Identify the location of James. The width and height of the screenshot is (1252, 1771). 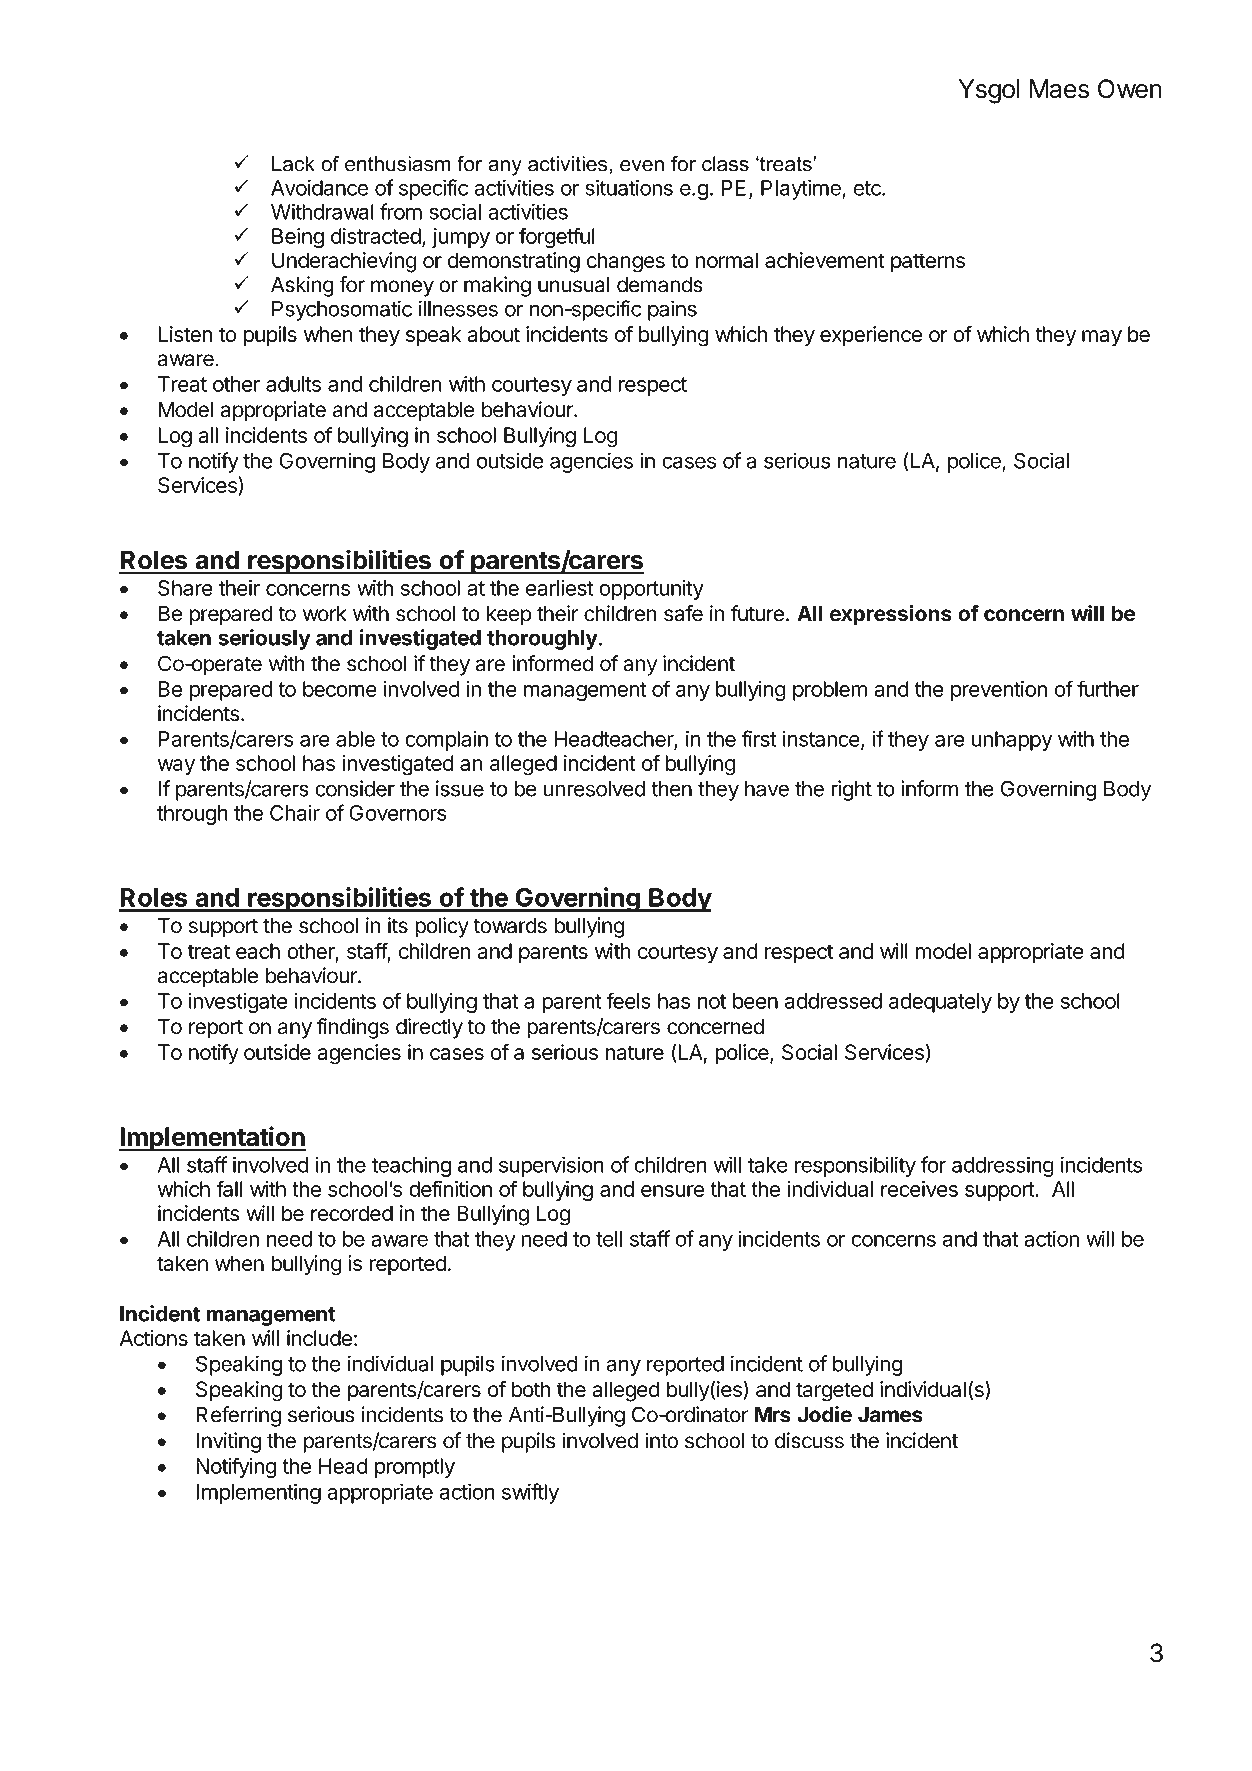
(890, 1415).
